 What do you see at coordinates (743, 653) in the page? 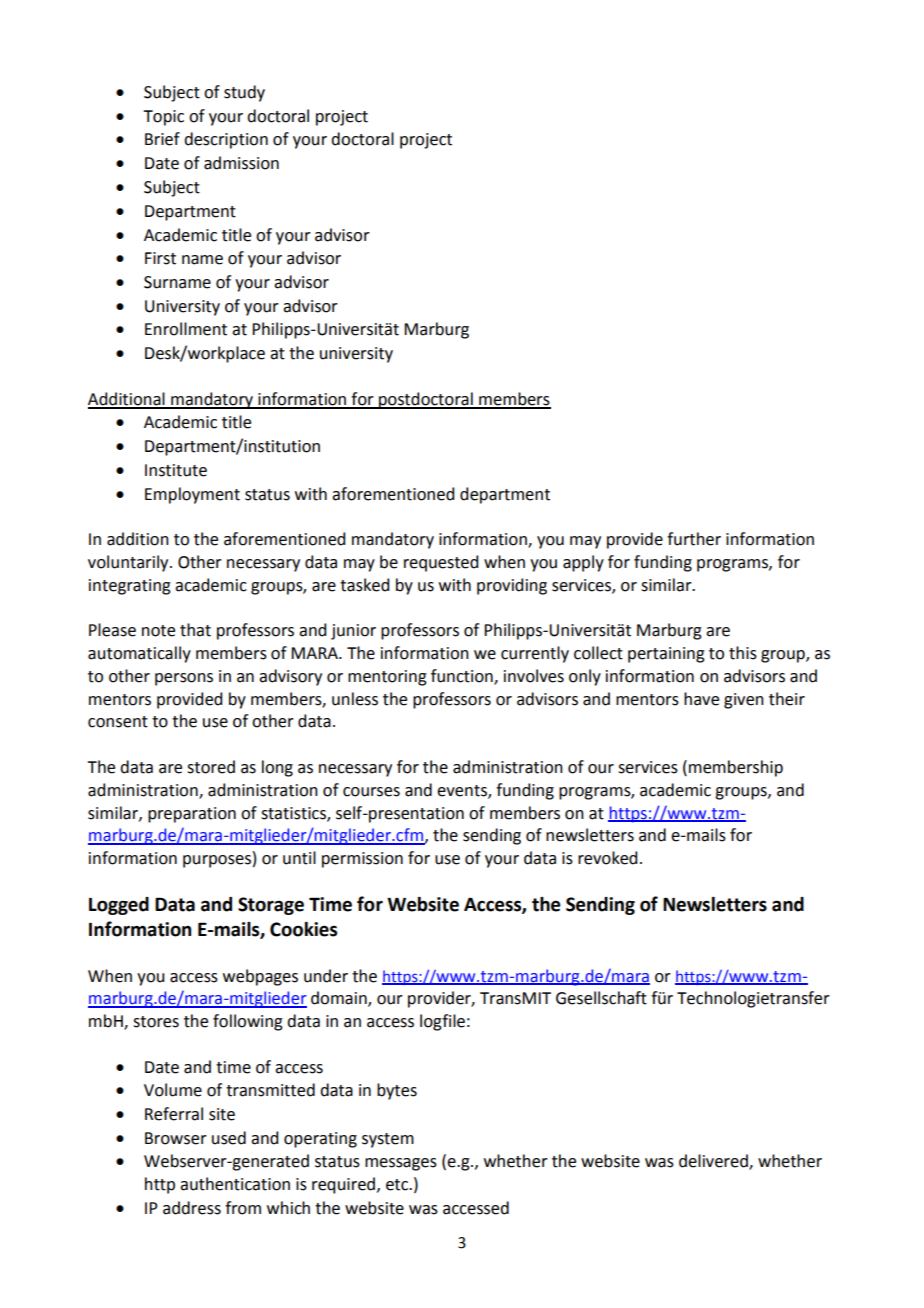
I see `this` at bounding box center [743, 653].
